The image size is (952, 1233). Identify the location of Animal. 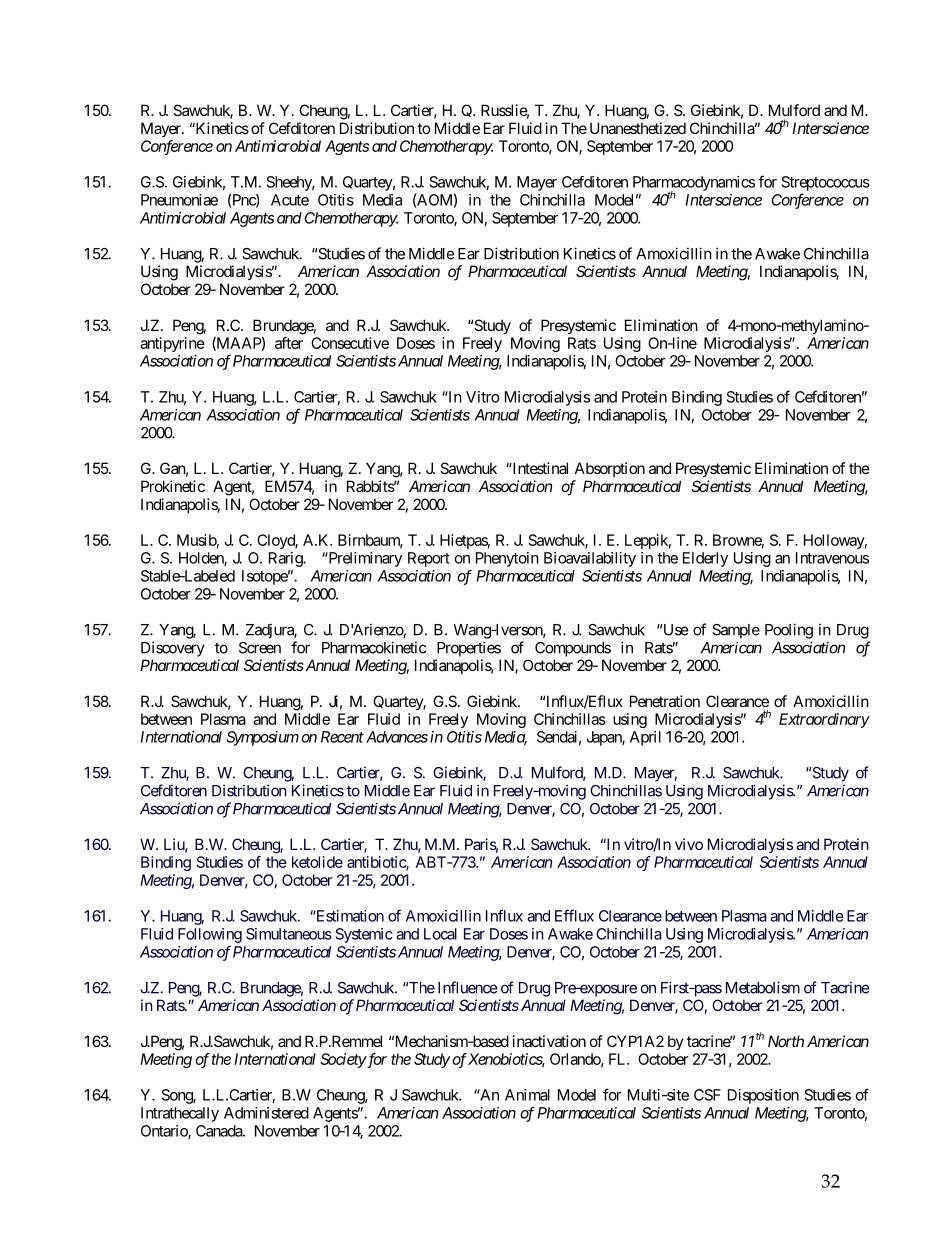
(527, 1095).
